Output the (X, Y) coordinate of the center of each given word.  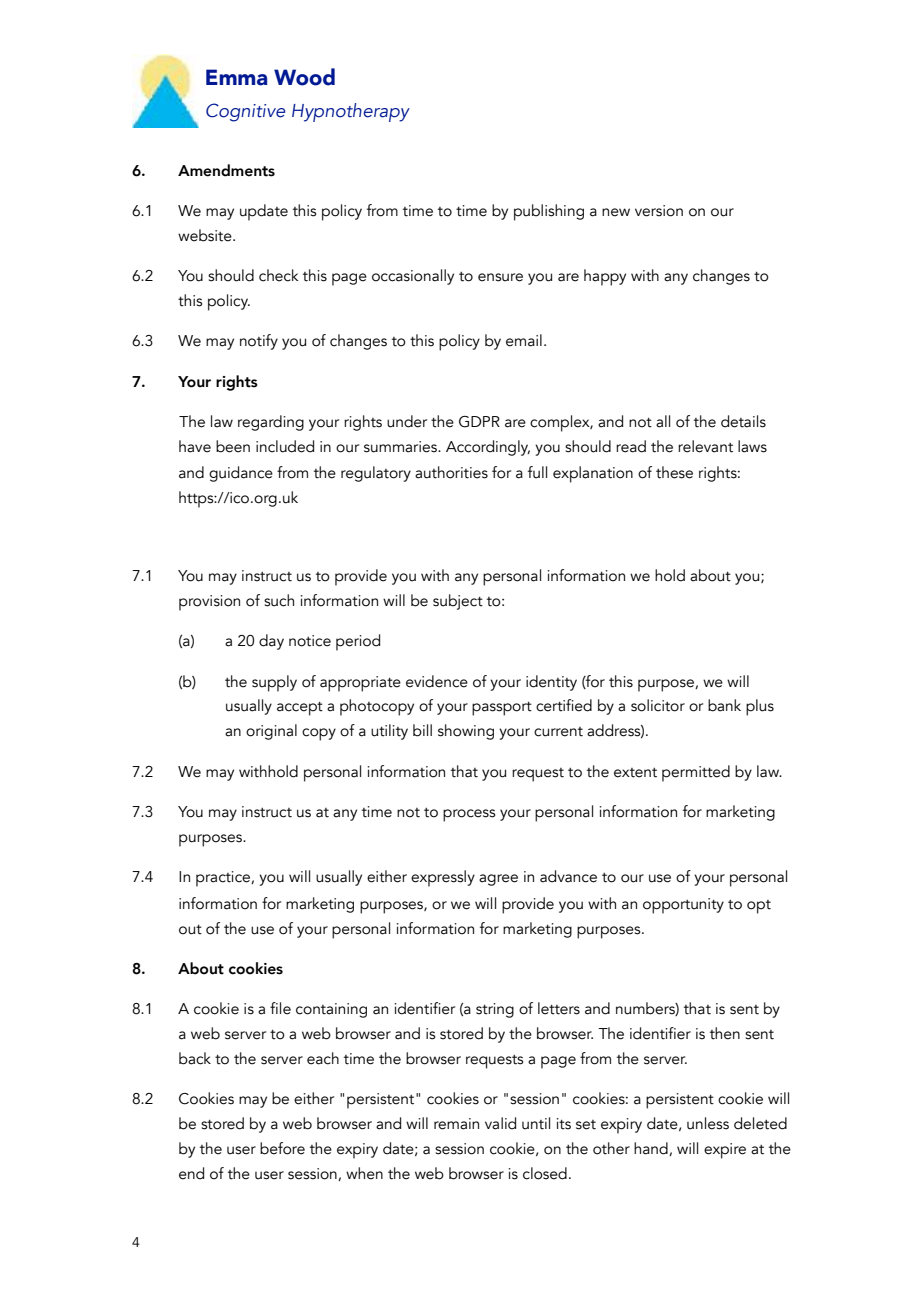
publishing (549, 212)
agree (498, 880)
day (271, 642)
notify (259, 342)
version (659, 211)
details (743, 421)
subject (458, 602)
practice (224, 879)
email (524, 340)
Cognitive (246, 112)
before (282, 1148)
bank (724, 705)
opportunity (683, 906)
